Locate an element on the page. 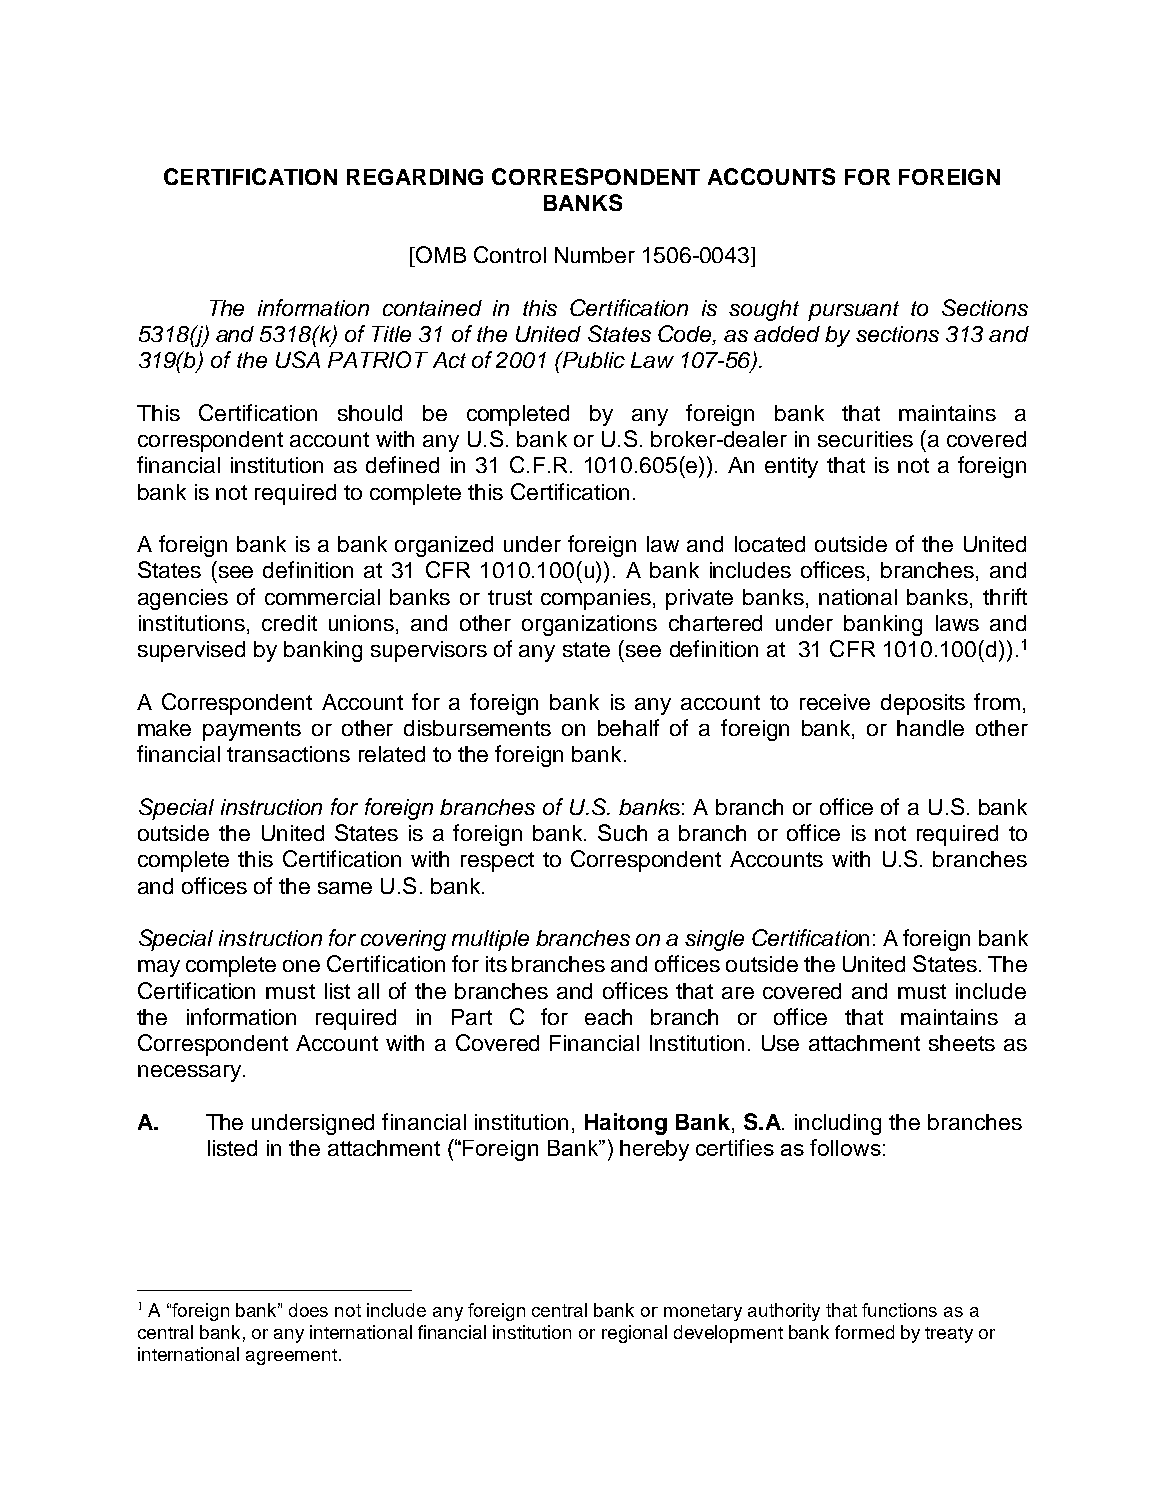  necessary is located at coordinates (189, 1073).
